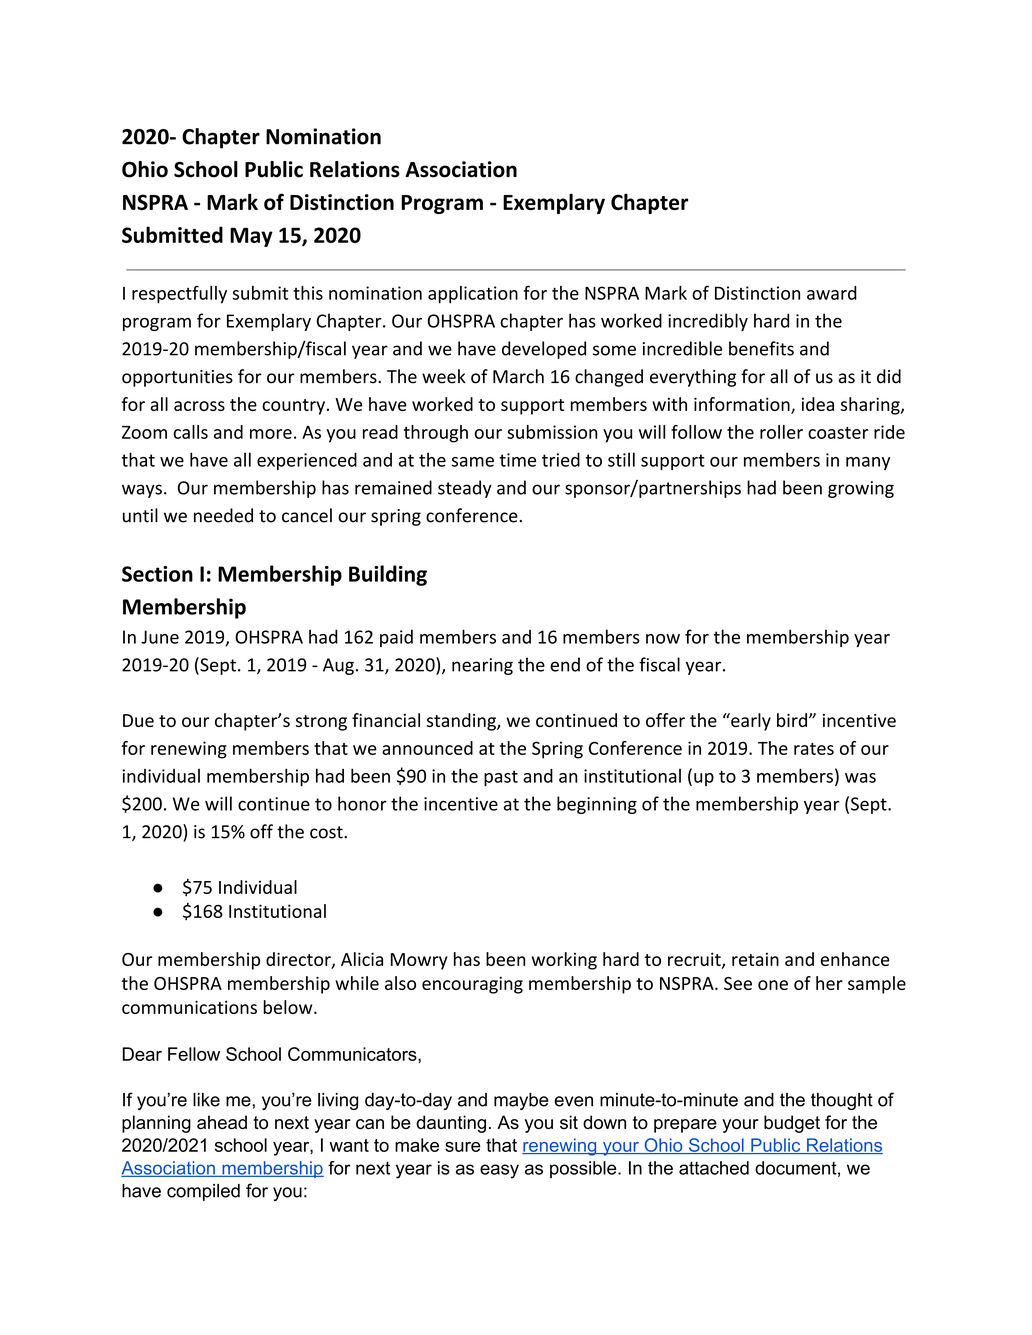 Image resolution: width=1032 pixels, height=1335 pixels. What do you see at coordinates (203, 1192) in the screenshot?
I see `compiled` at bounding box center [203, 1192].
